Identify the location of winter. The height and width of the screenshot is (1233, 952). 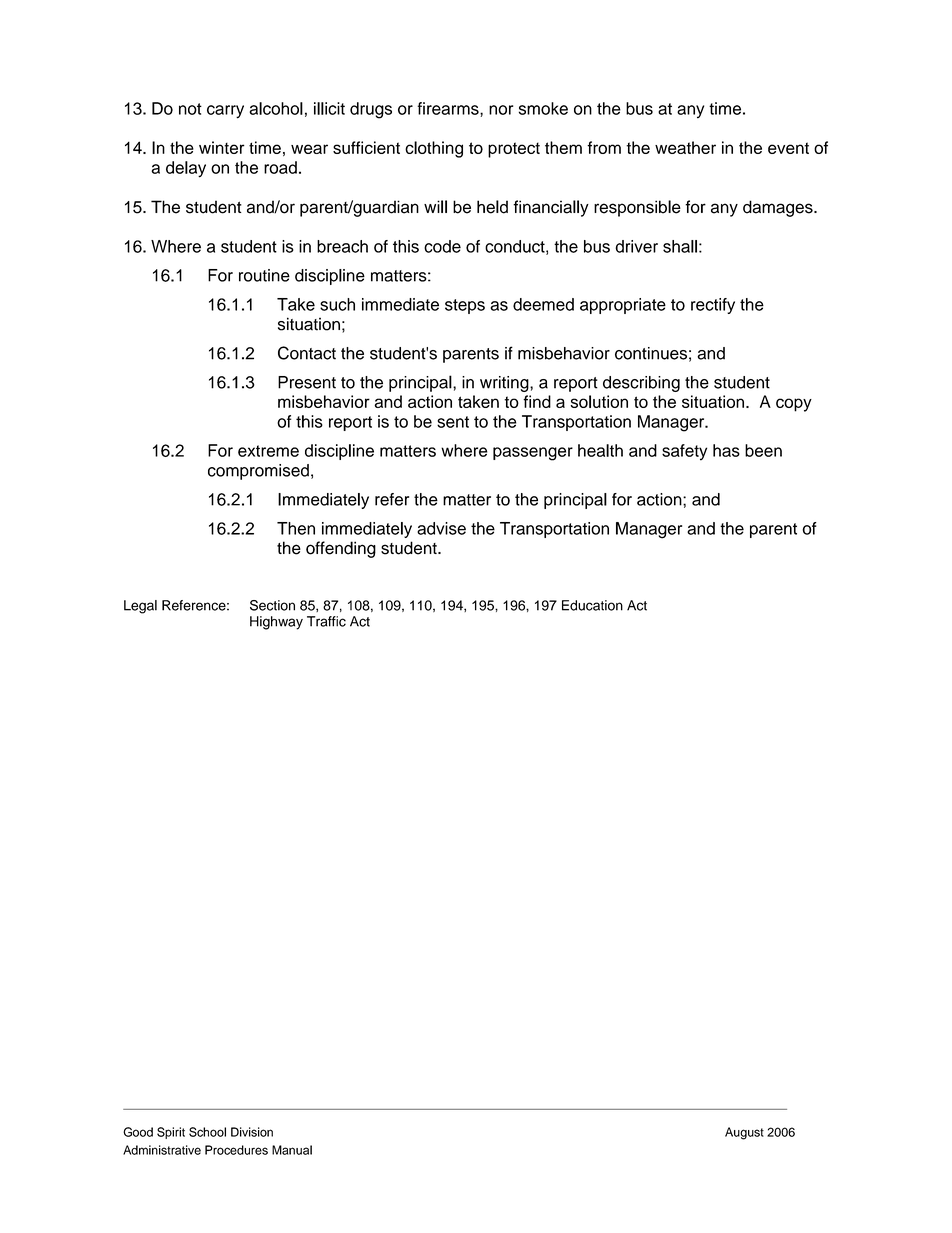
(222, 147).
